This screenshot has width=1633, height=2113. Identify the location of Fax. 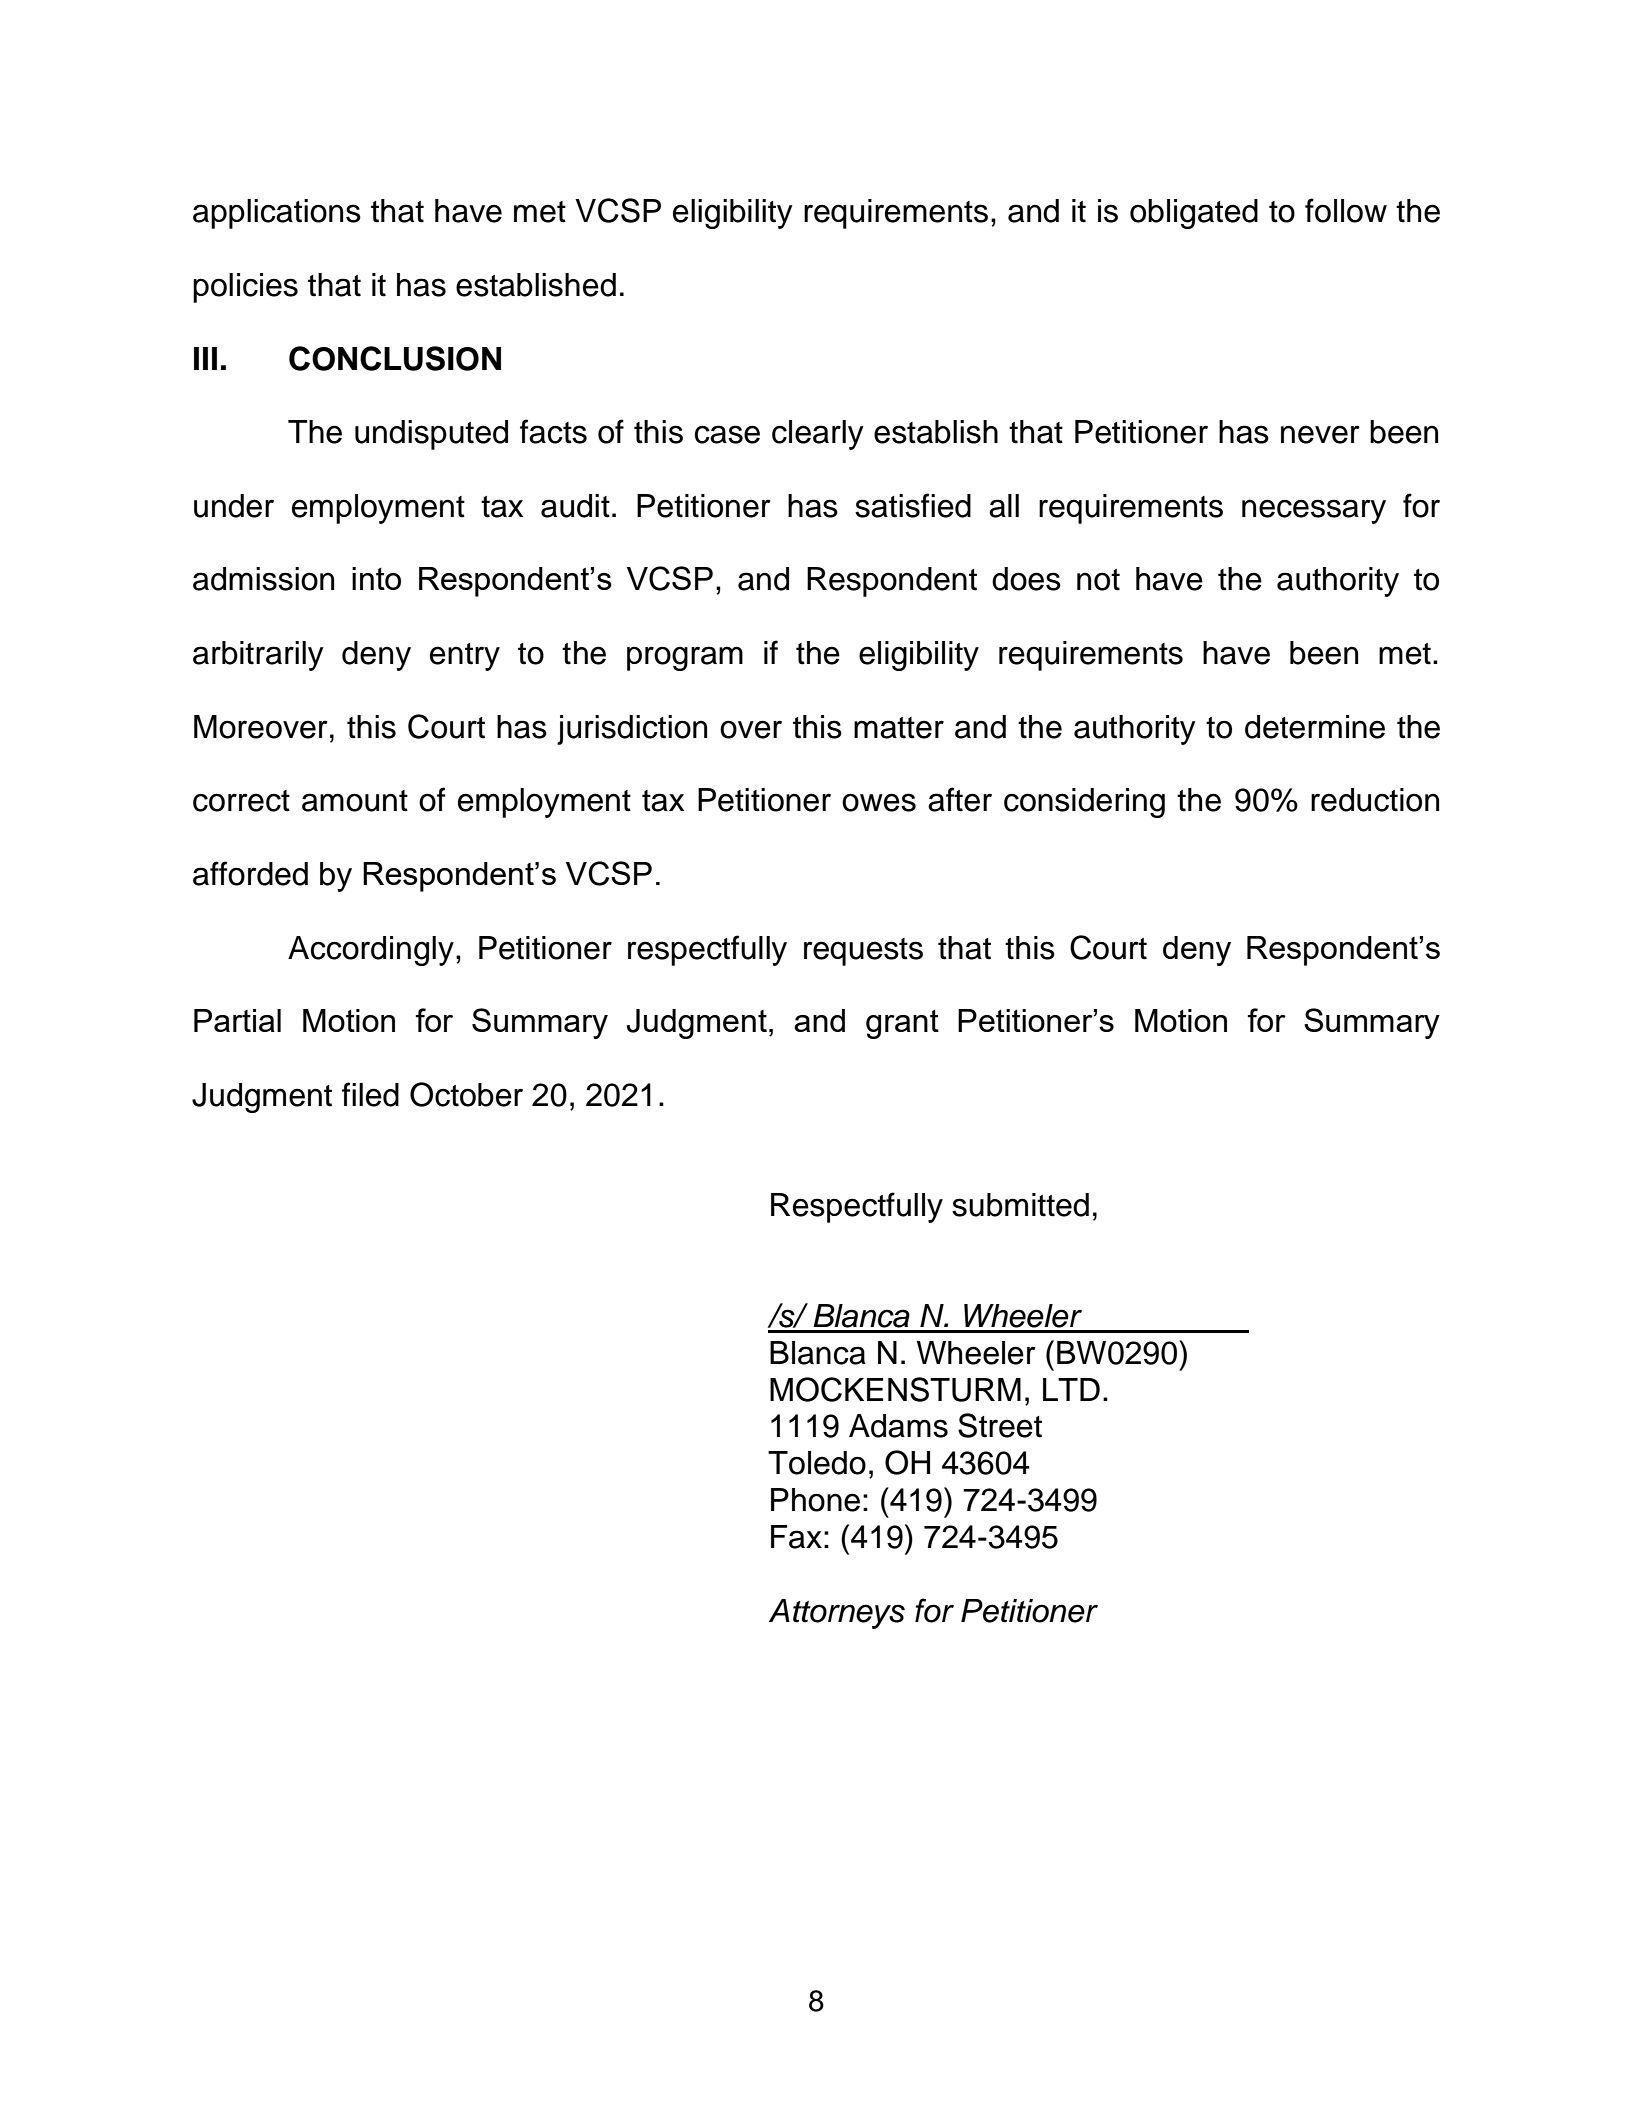
(796, 1537).
